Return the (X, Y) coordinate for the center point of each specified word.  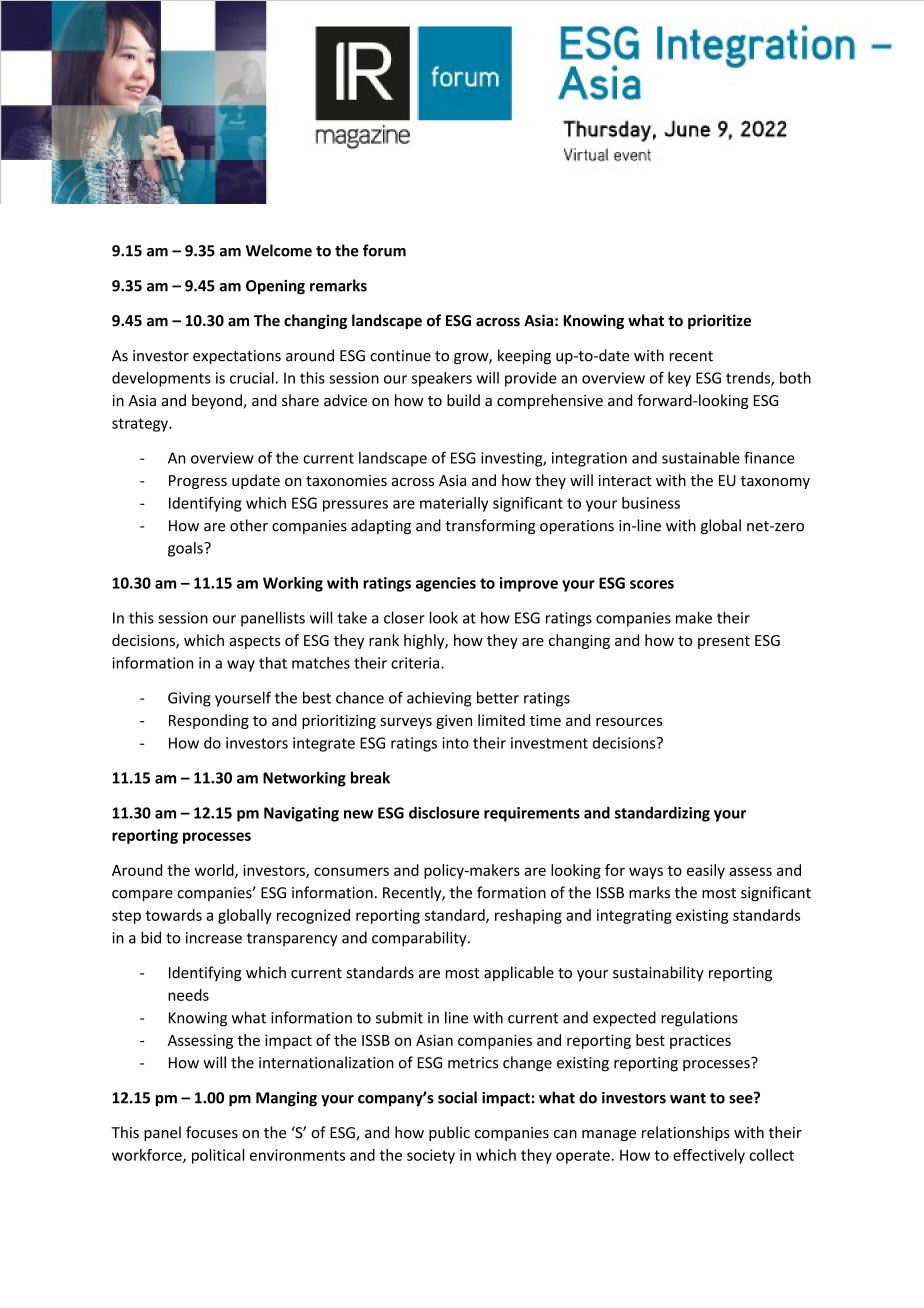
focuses (212, 1132)
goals (186, 549)
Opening (275, 287)
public (449, 1133)
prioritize (719, 321)
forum (384, 250)
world (215, 871)
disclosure (444, 812)
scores (652, 584)
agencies (446, 584)
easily (706, 871)
